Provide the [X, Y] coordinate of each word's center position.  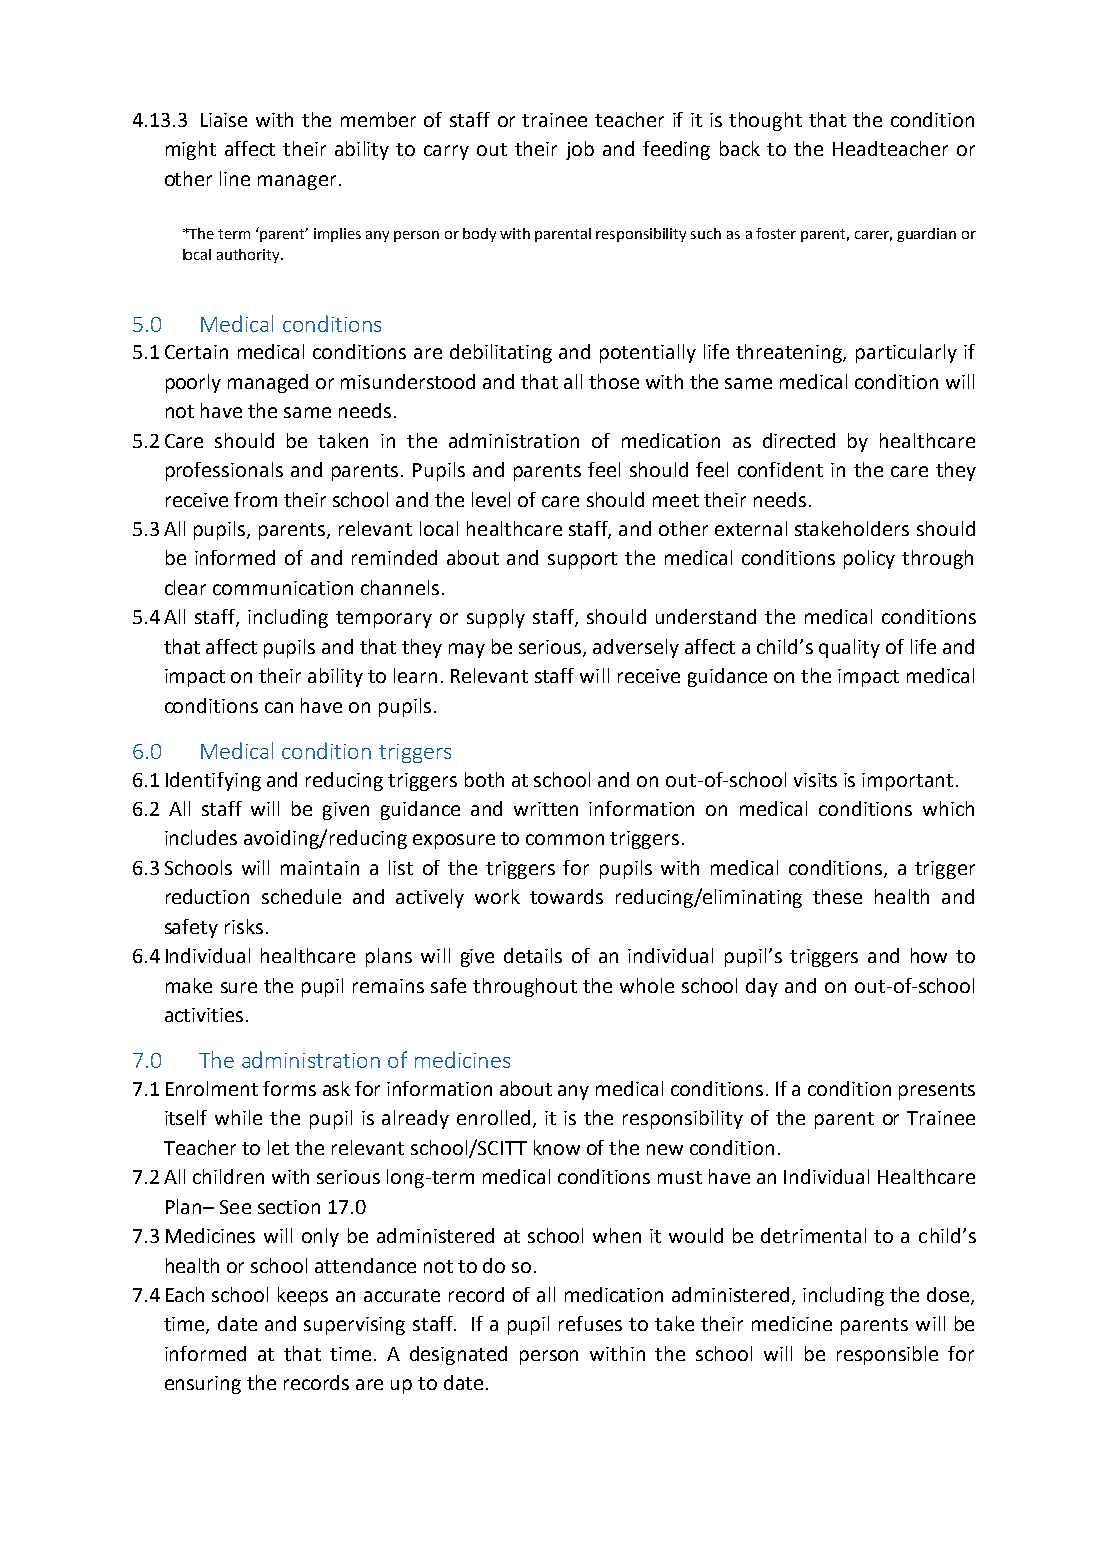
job [580, 150]
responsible [887, 1355]
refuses [590, 1323]
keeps [303, 1296]
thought [765, 121]
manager [297, 182]
